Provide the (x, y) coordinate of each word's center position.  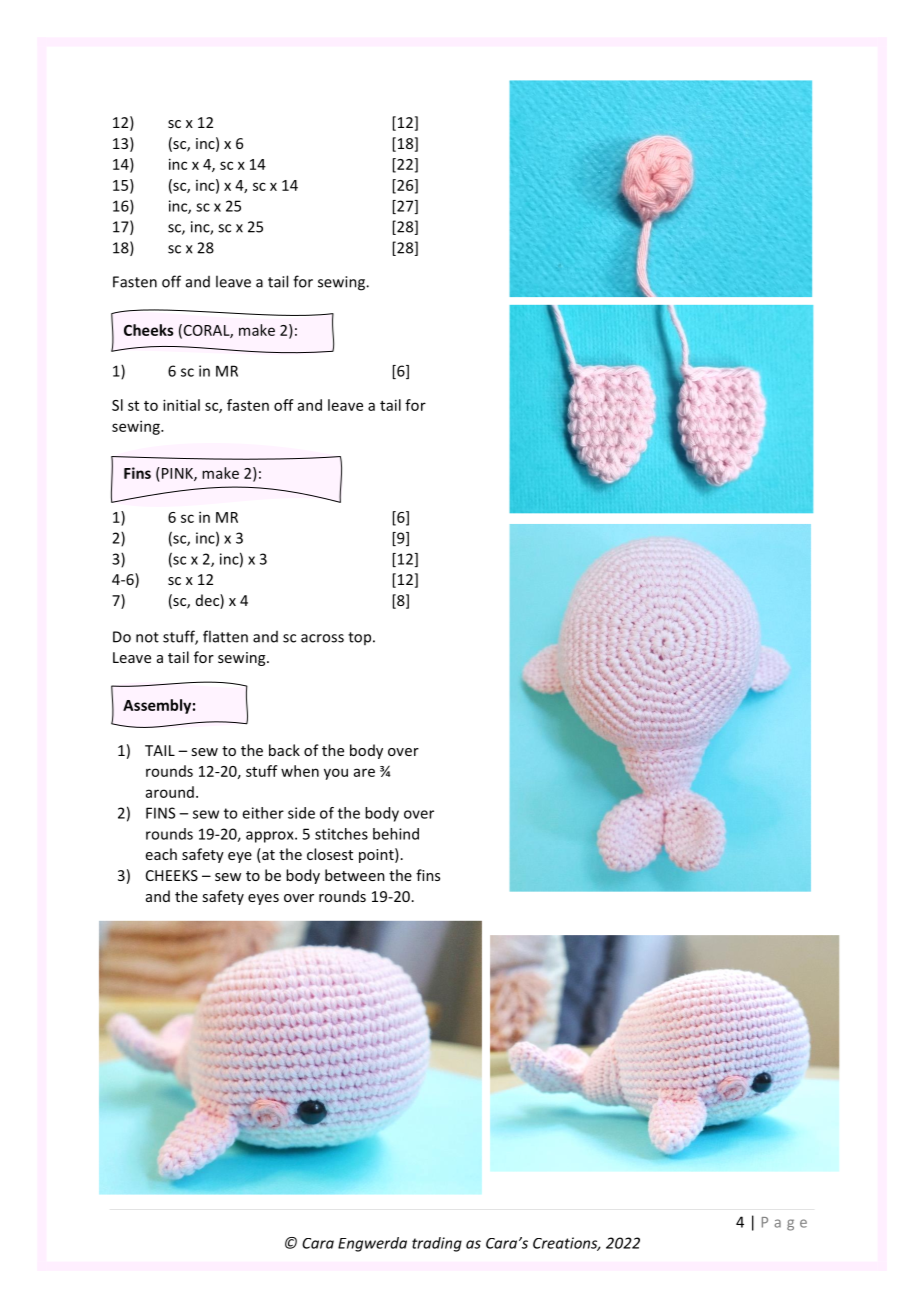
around (170, 792)
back (284, 750)
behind (396, 834)
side (301, 813)
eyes (263, 899)
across (322, 638)
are (364, 772)
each (161, 854)
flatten (225, 636)
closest (330, 854)
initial (181, 405)
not (147, 637)
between (355, 875)
